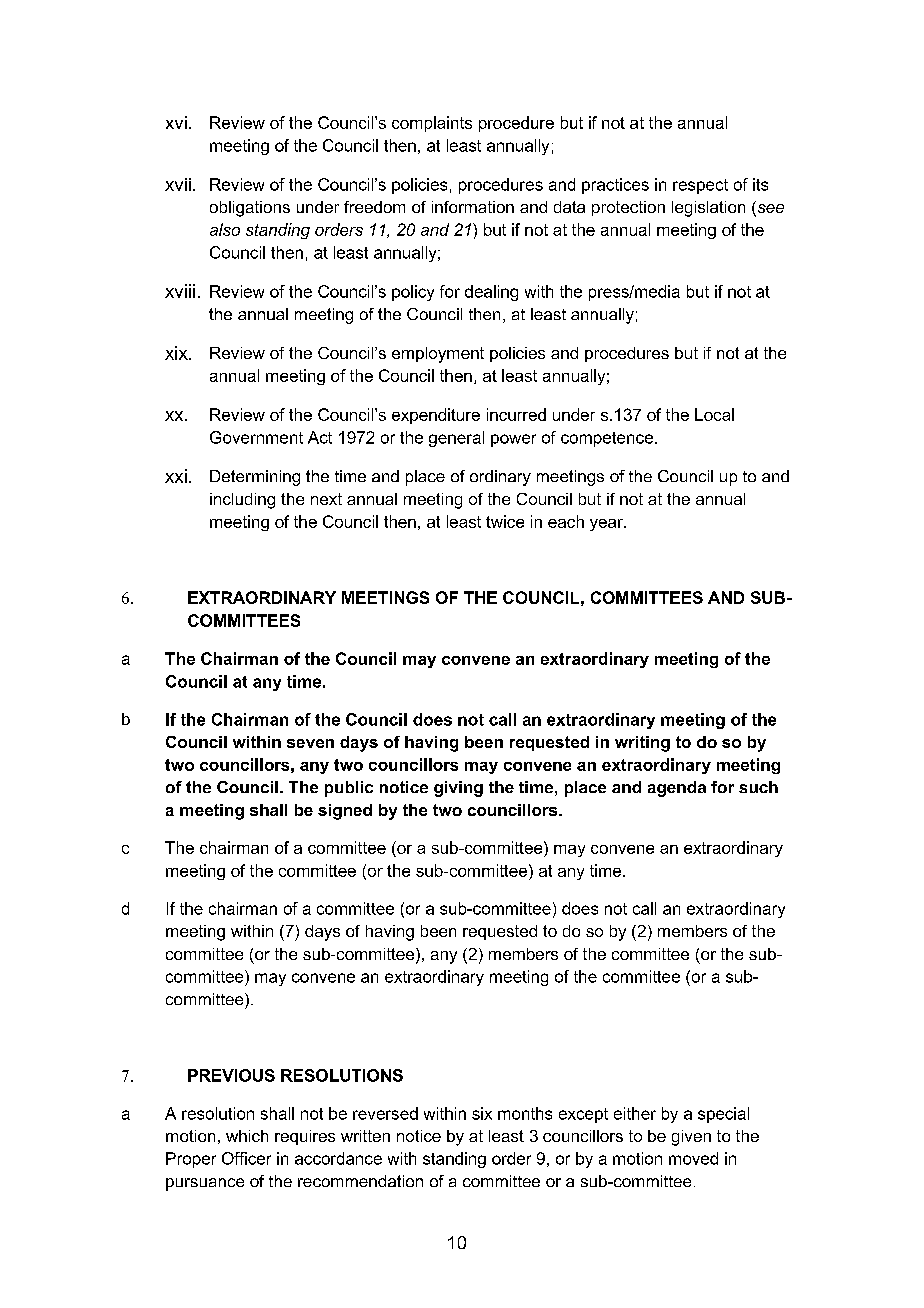 The image size is (924, 1308). Describe the element at coordinates (432, 124) in the page. I see `complaints` at that location.
